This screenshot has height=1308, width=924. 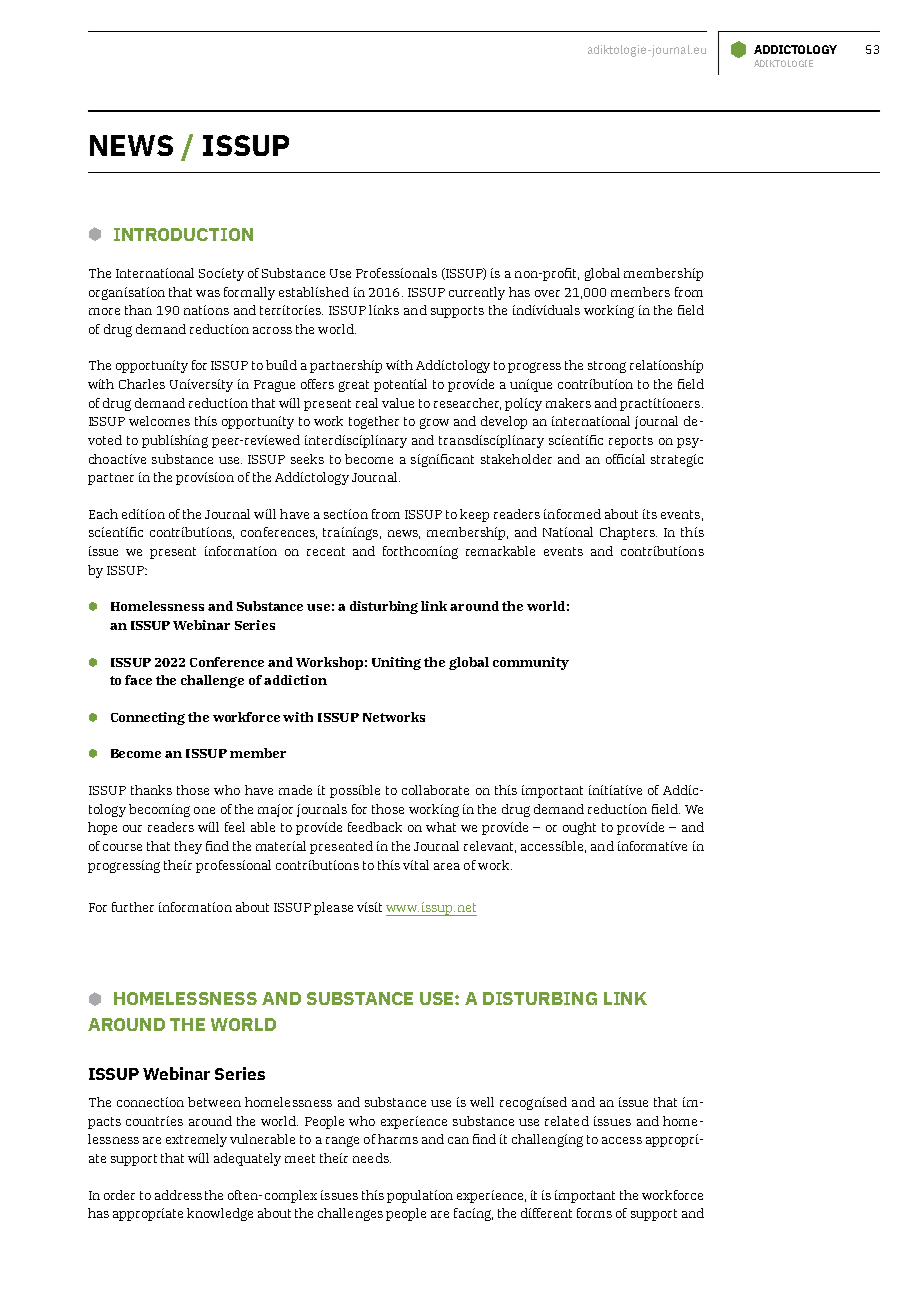 What do you see at coordinates (396, 663) in the screenshot?
I see `Uniting` at bounding box center [396, 663].
